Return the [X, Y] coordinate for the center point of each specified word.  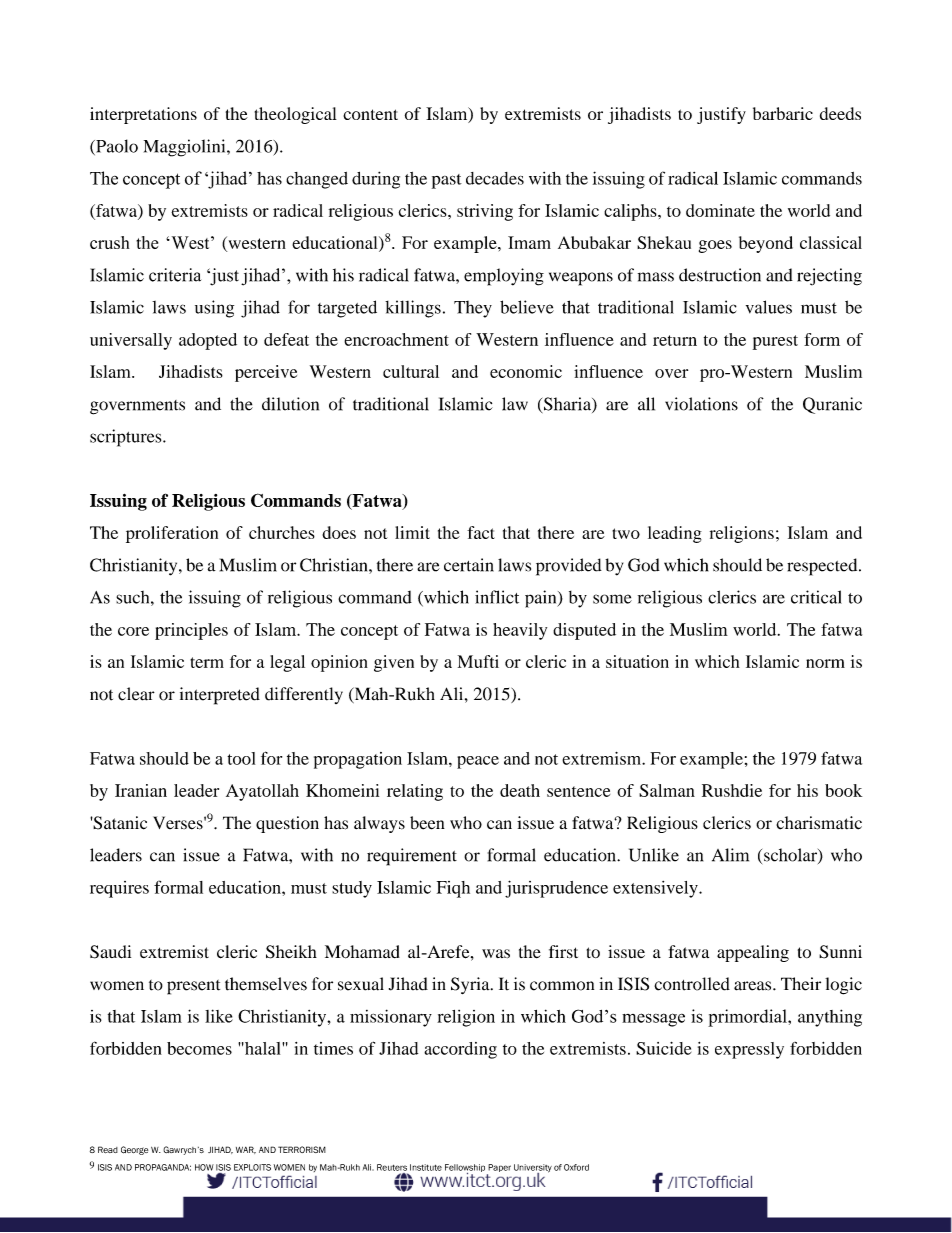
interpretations [143, 115]
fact [481, 532]
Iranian [141, 790]
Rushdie [732, 790]
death [520, 790]
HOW [204, 1167]
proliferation [172, 534]
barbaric [783, 113]
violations [701, 404]
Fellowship [466, 1169]
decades [495, 178]
